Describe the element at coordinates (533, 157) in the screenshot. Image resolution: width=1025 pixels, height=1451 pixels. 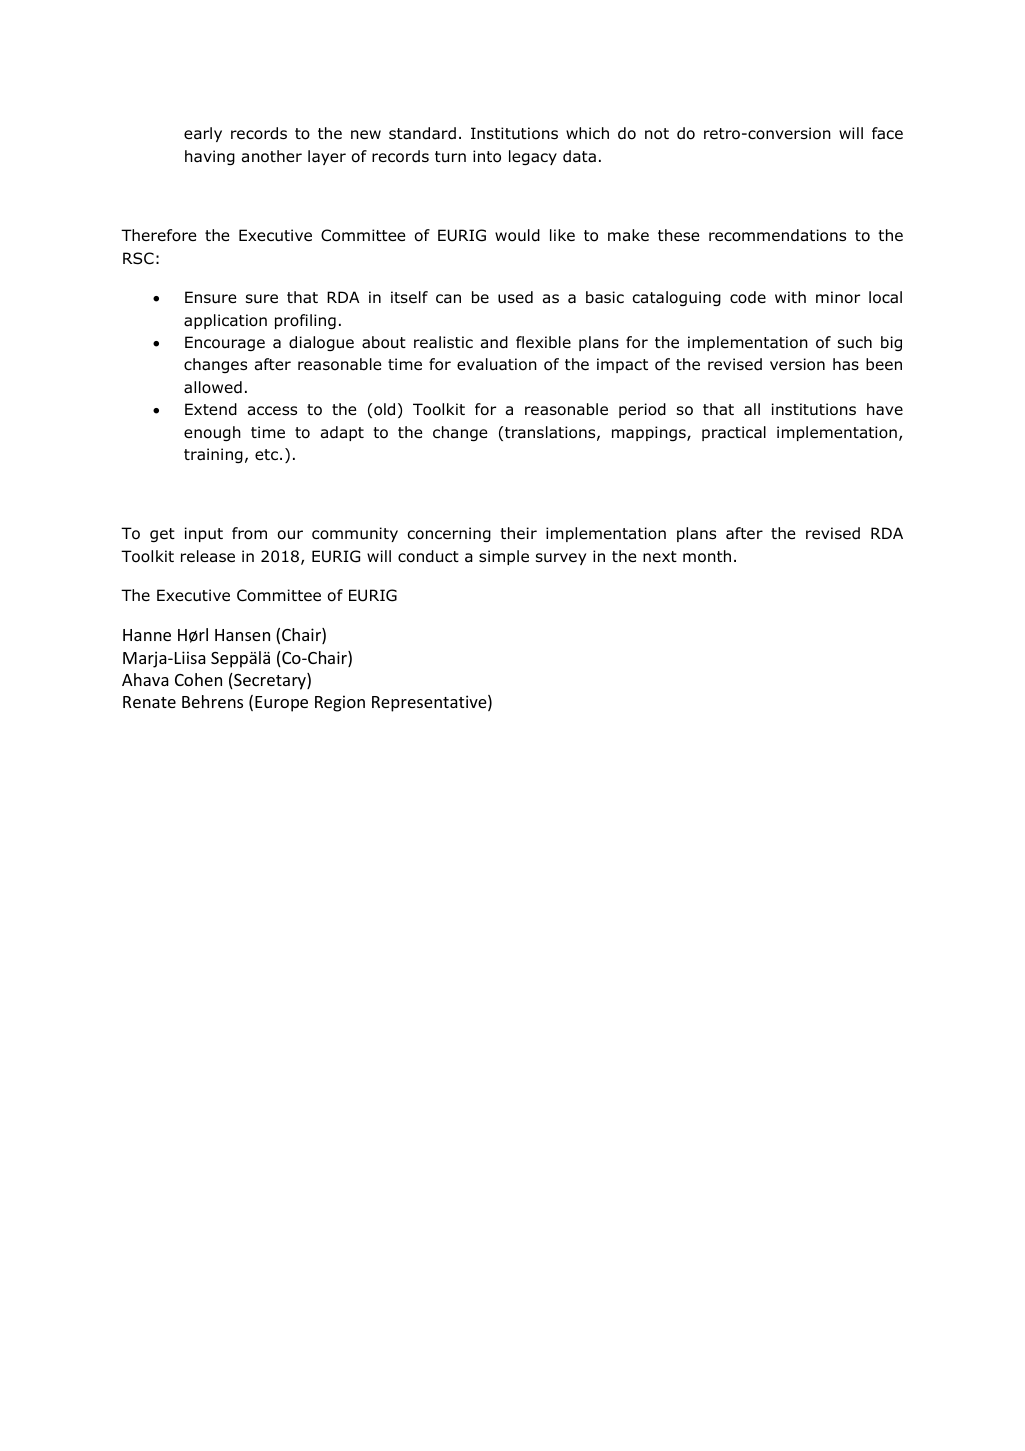
I see `legacy` at that location.
